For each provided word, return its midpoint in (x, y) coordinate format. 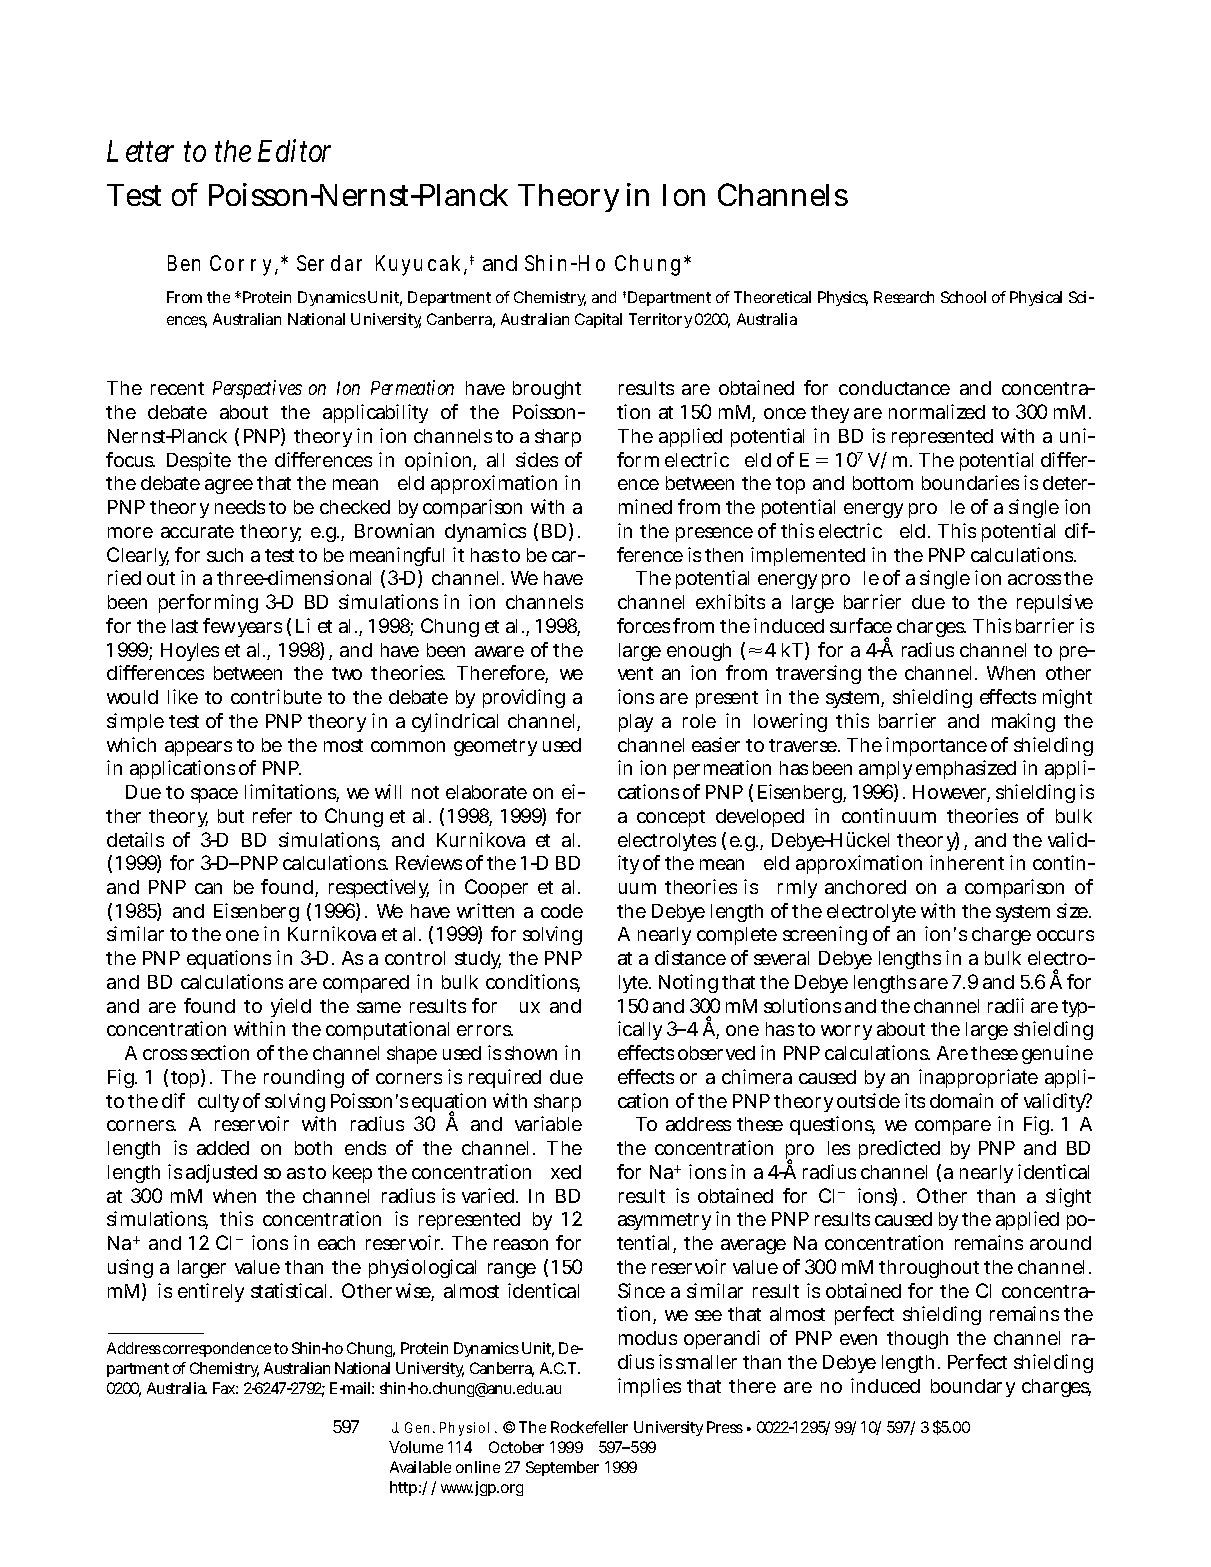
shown (531, 1053)
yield (291, 1007)
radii (1006, 1005)
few (219, 625)
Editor (294, 150)
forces (643, 625)
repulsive (1055, 603)
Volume (416, 1447)
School (963, 297)
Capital (598, 320)
